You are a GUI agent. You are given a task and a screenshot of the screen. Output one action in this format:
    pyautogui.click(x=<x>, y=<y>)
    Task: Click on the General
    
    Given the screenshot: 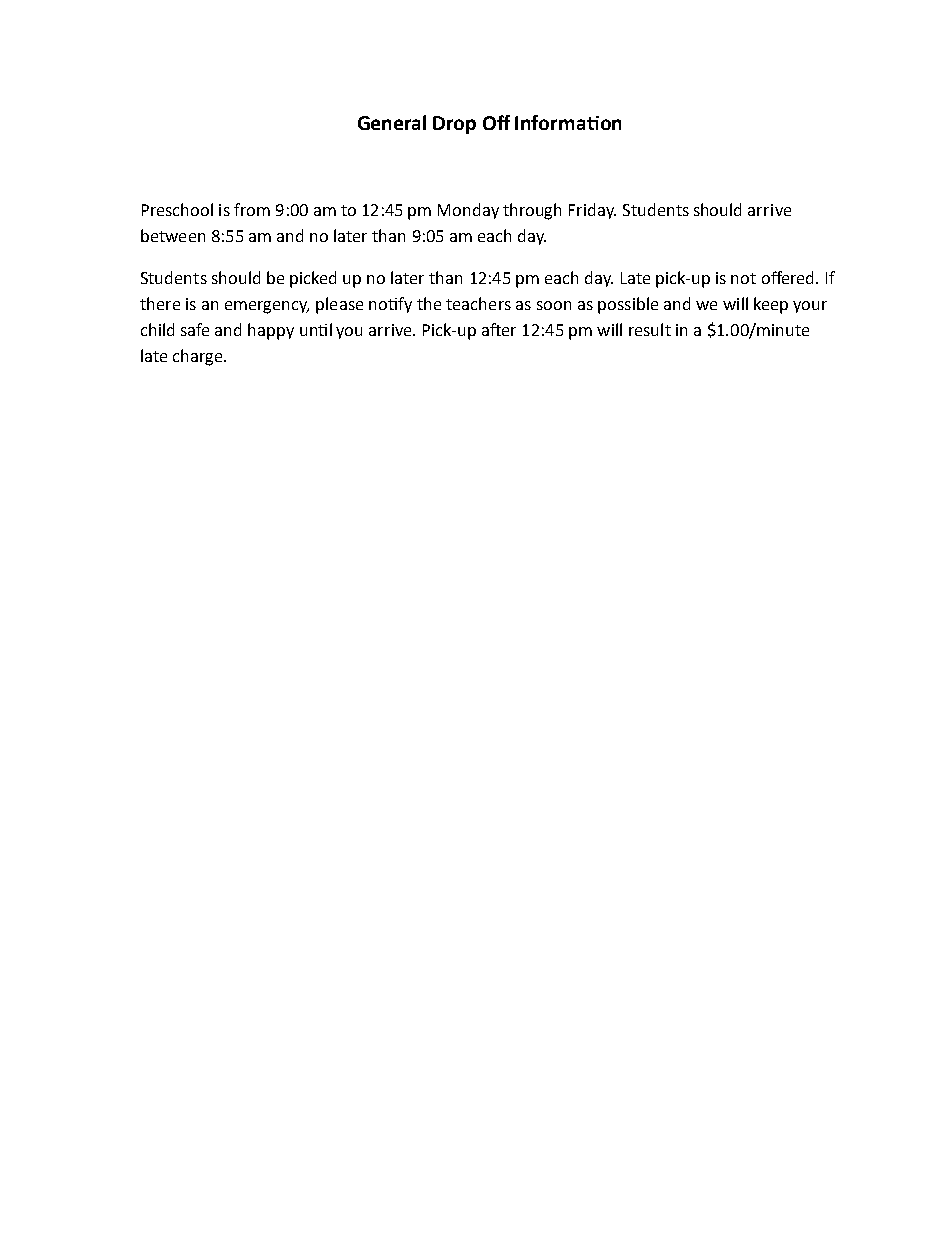 What is the action you would take?
    pyautogui.click(x=392, y=122)
